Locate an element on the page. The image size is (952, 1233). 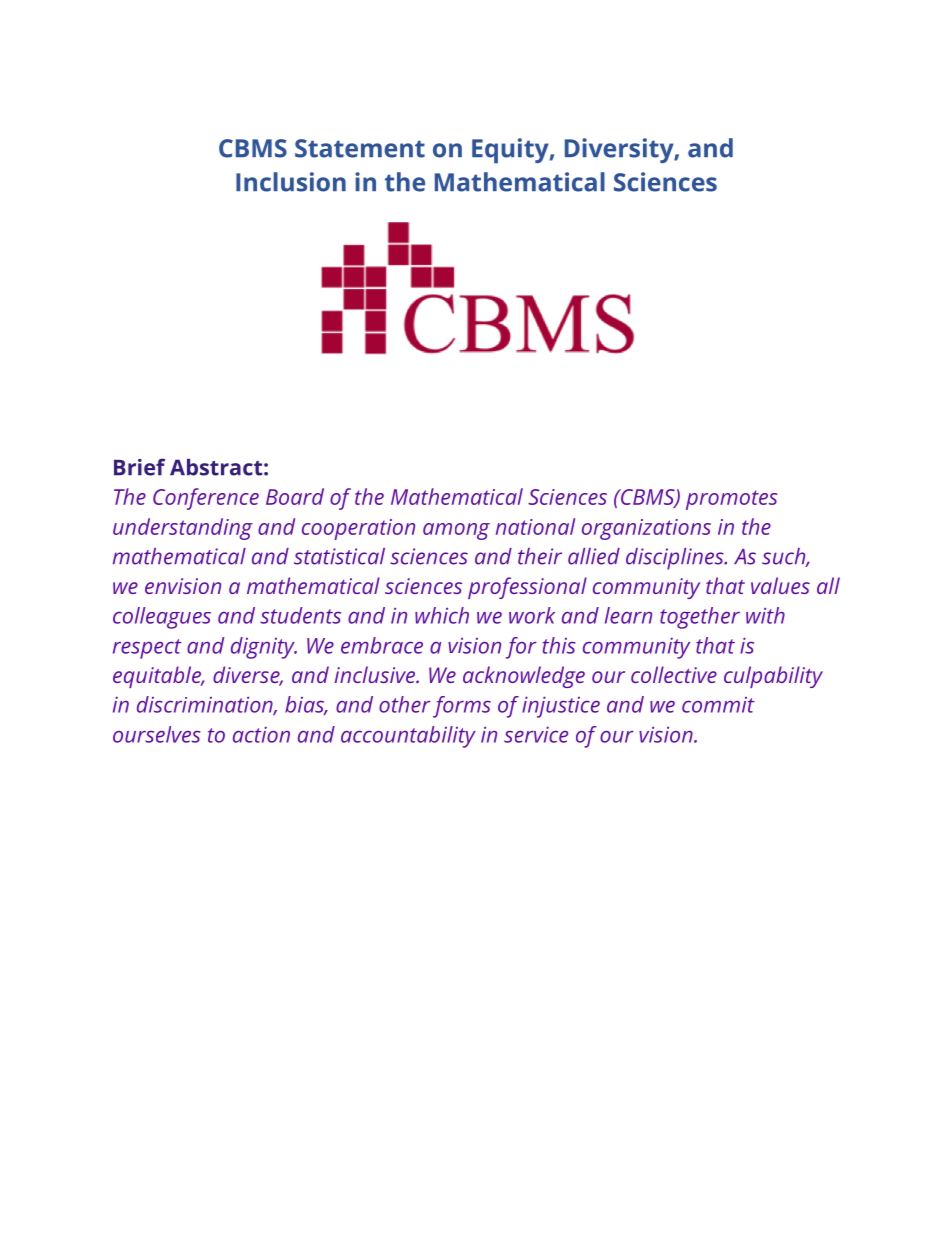
allied is located at coordinates (594, 556).
